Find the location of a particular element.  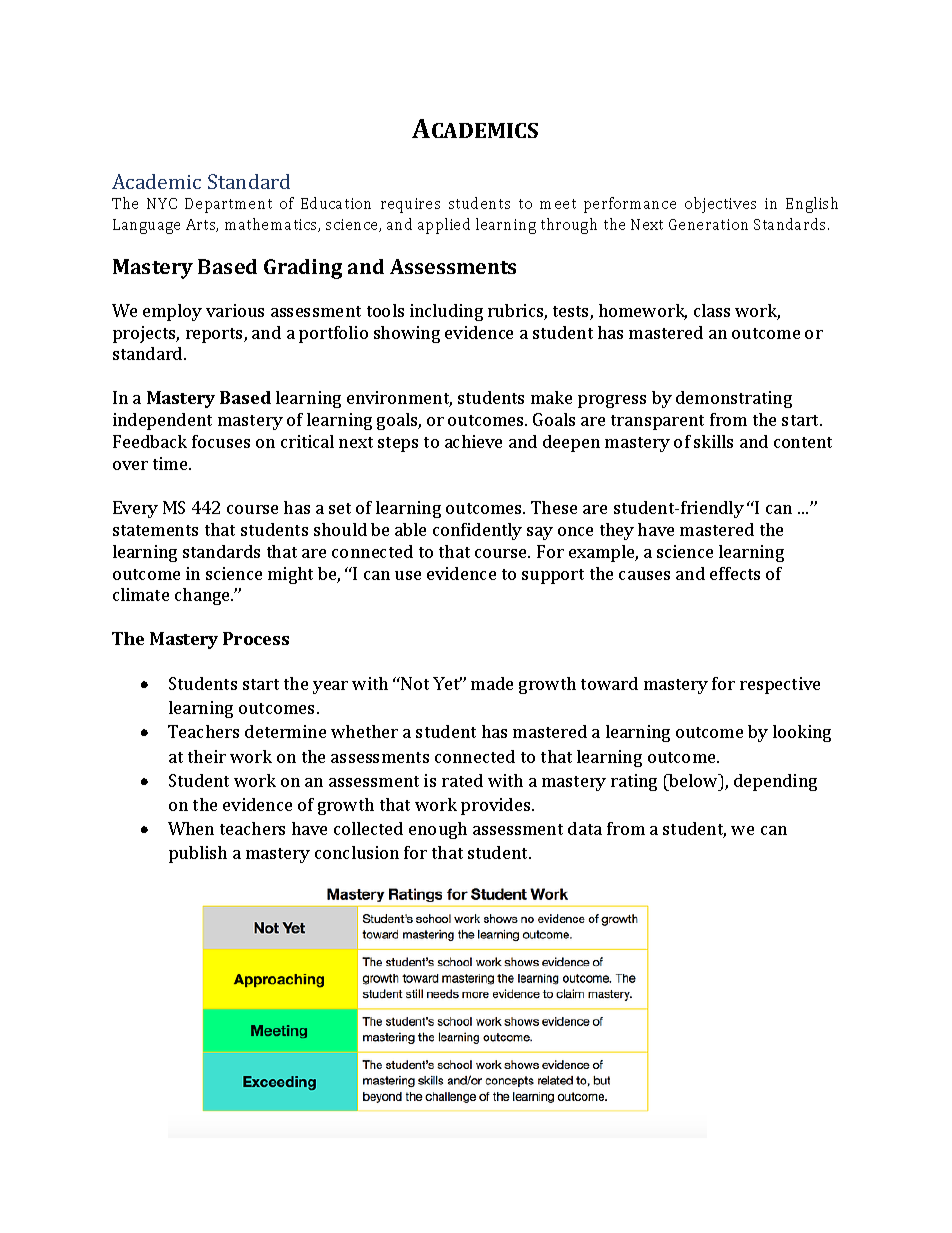

made is located at coordinates (492, 683).
